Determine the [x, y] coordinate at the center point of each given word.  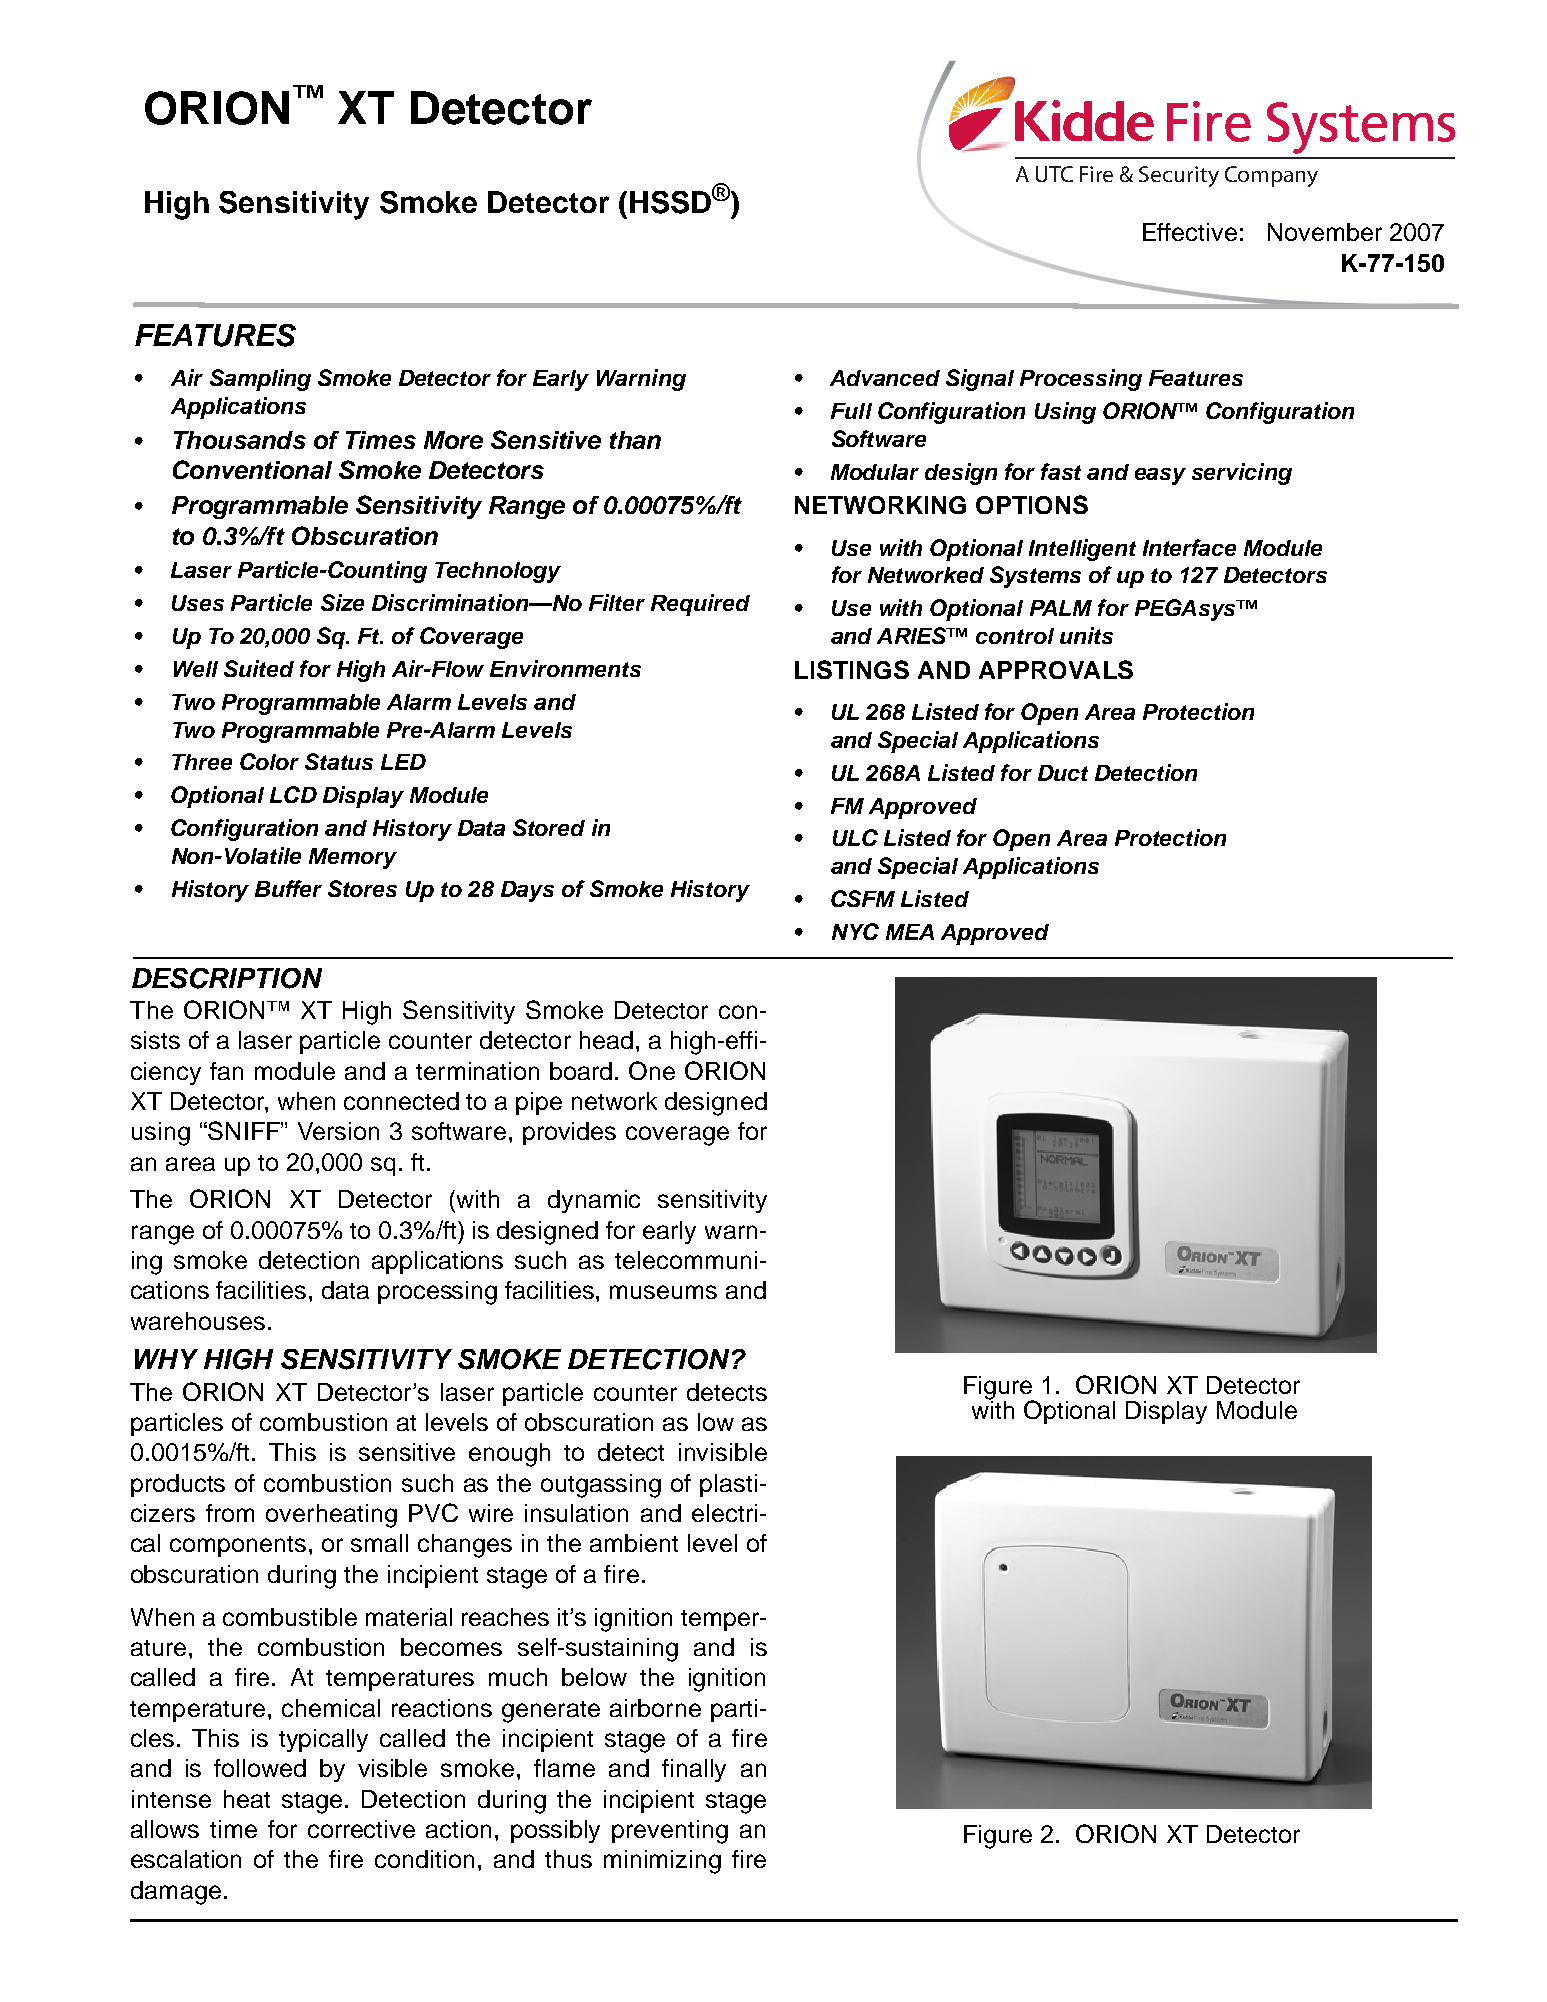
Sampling [260, 380]
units [1086, 635]
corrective [361, 1829]
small [379, 1543]
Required [700, 605]
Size [342, 602]
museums [663, 1292]
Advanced [885, 378]
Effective [1190, 232]
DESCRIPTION [227, 978]
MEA [910, 932]
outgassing [601, 1486]
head [606, 1040]
